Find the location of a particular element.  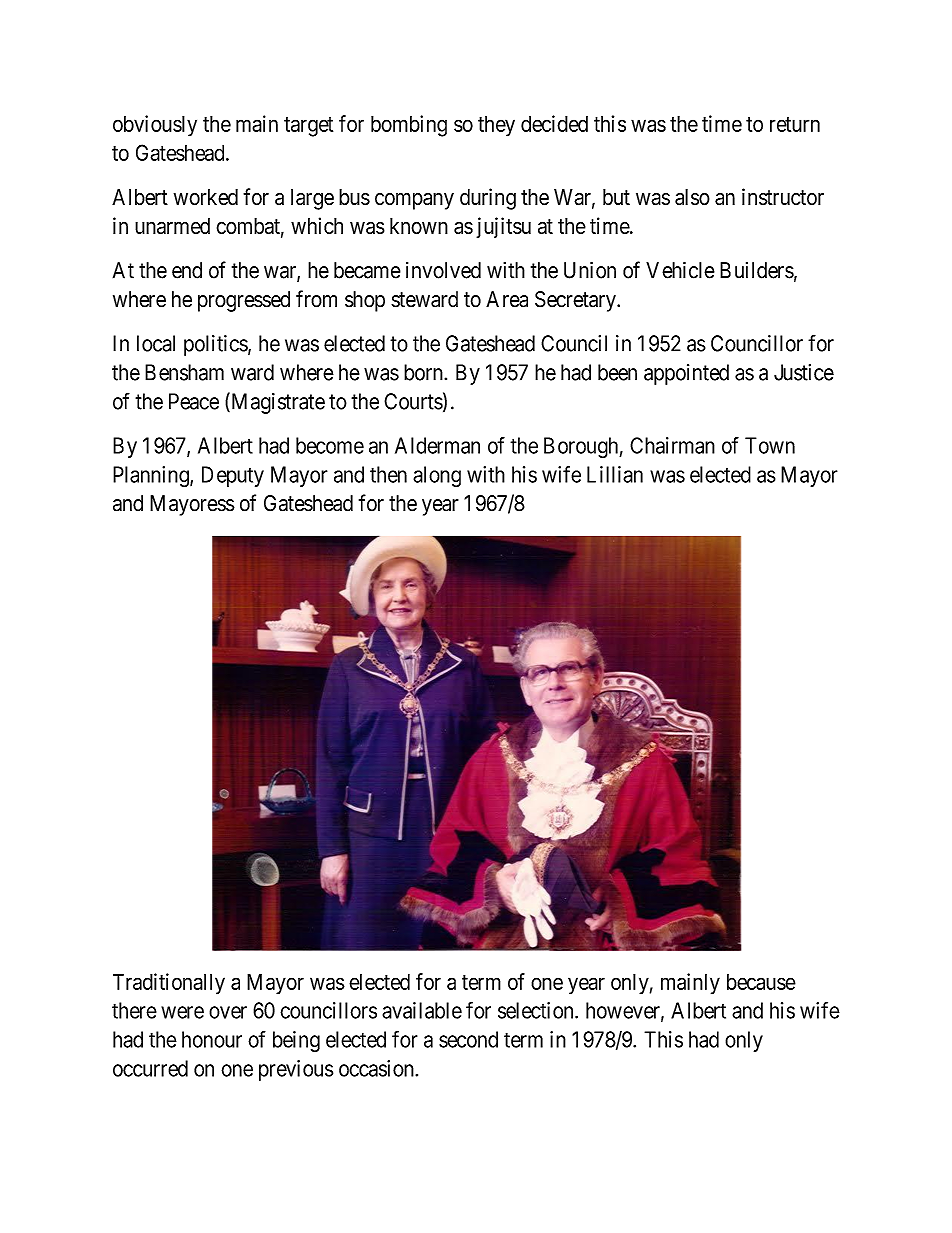

worked is located at coordinates (206, 197).
